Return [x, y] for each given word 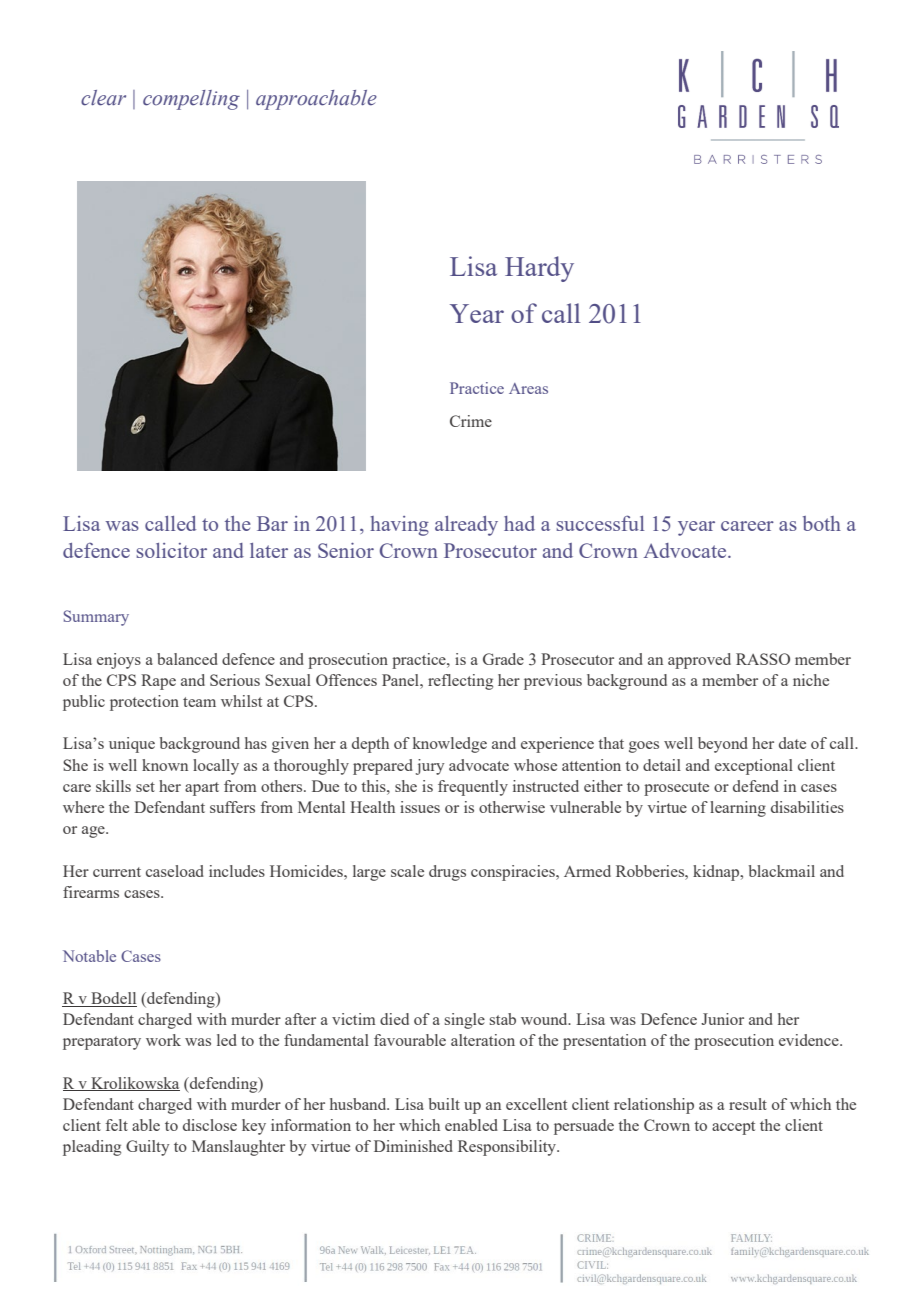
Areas [528, 388]
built [444, 1104]
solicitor [171, 550]
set [145, 787]
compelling [191, 100]
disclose [210, 1125]
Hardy [539, 269]
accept [733, 1128]
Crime [471, 421]
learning [738, 809]
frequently [473, 788]
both [822, 523]
